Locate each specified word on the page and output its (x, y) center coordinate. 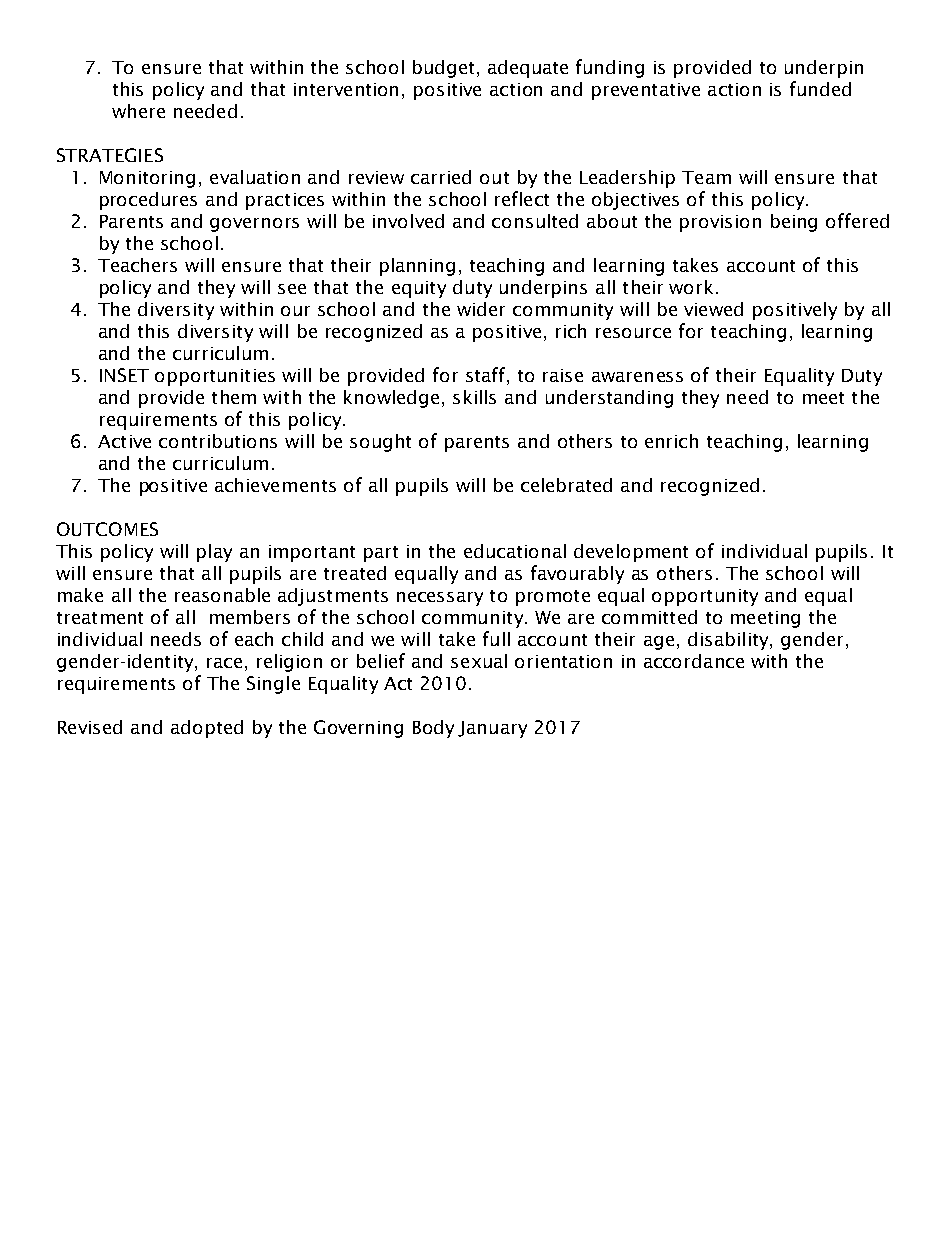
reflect (522, 198)
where (138, 111)
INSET (124, 375)
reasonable (222, 595)
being (794, 223)
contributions (218, 441)
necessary (440, 599)
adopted (207, 729)
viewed (713, 309)
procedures (148, 201)
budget (443, 69)
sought (380, 443)
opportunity (705, 597)
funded (820, 88)
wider (481, 309)
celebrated (566, 485)
